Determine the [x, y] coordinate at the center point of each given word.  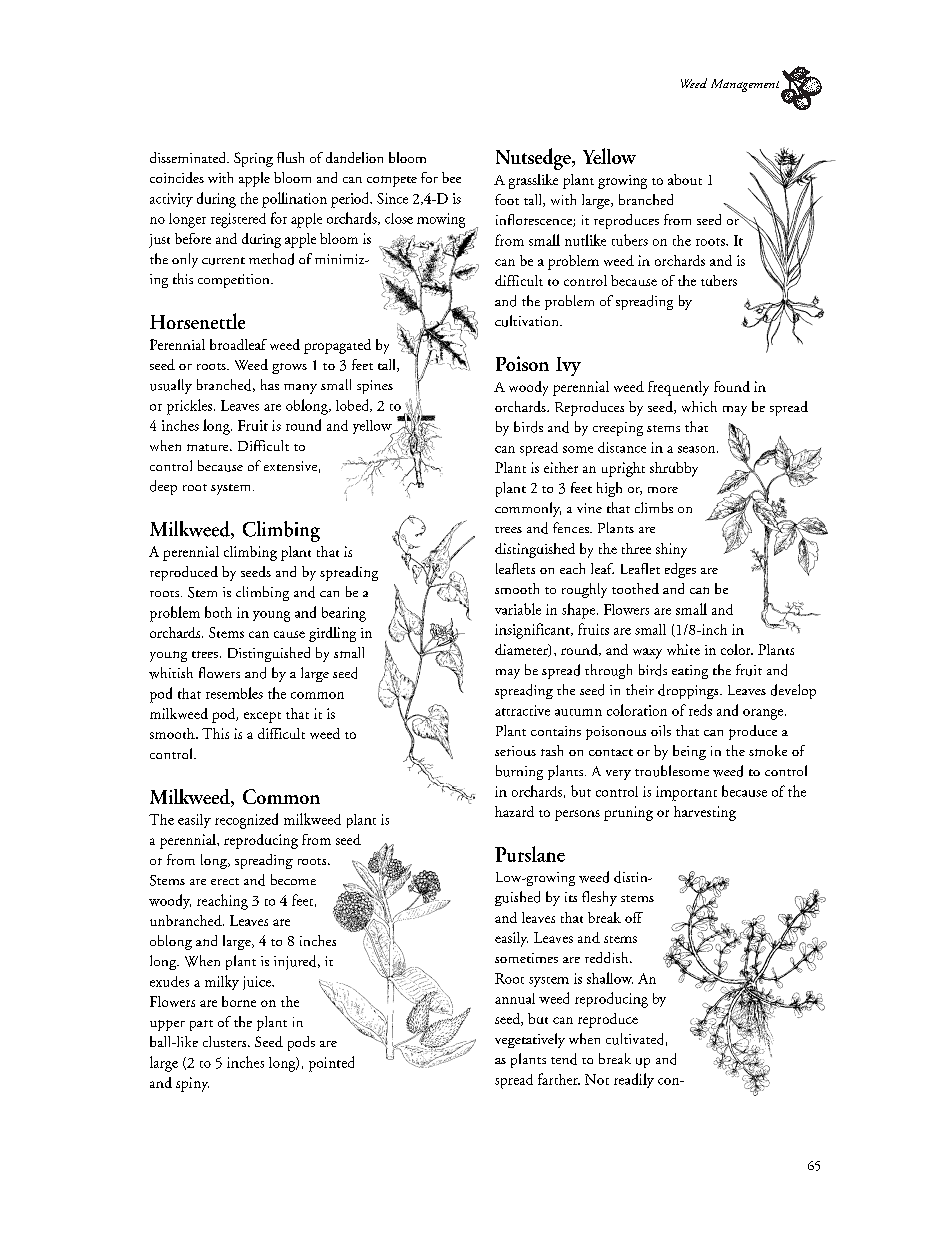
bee [451, 177]
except [262, 717]
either [561, 467]
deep [163, 487]
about [685, 179]
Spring [253, 159]
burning [519, 772]
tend [564, 1059]
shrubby [674, 469]
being [689, 752]
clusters [226, 1041]
